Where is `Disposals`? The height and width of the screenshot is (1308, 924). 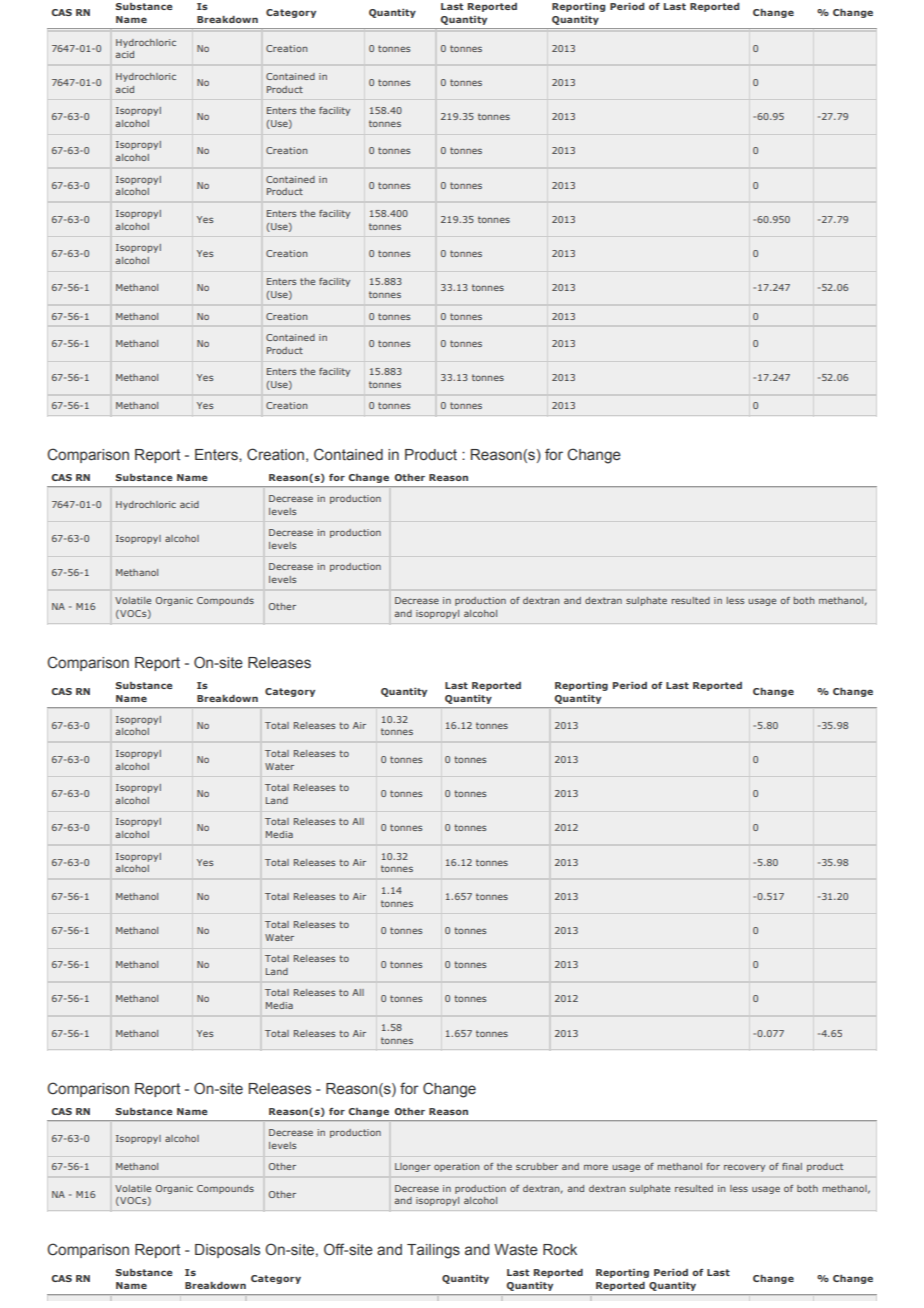
Disposals is located at coordinates (227, 1251).
